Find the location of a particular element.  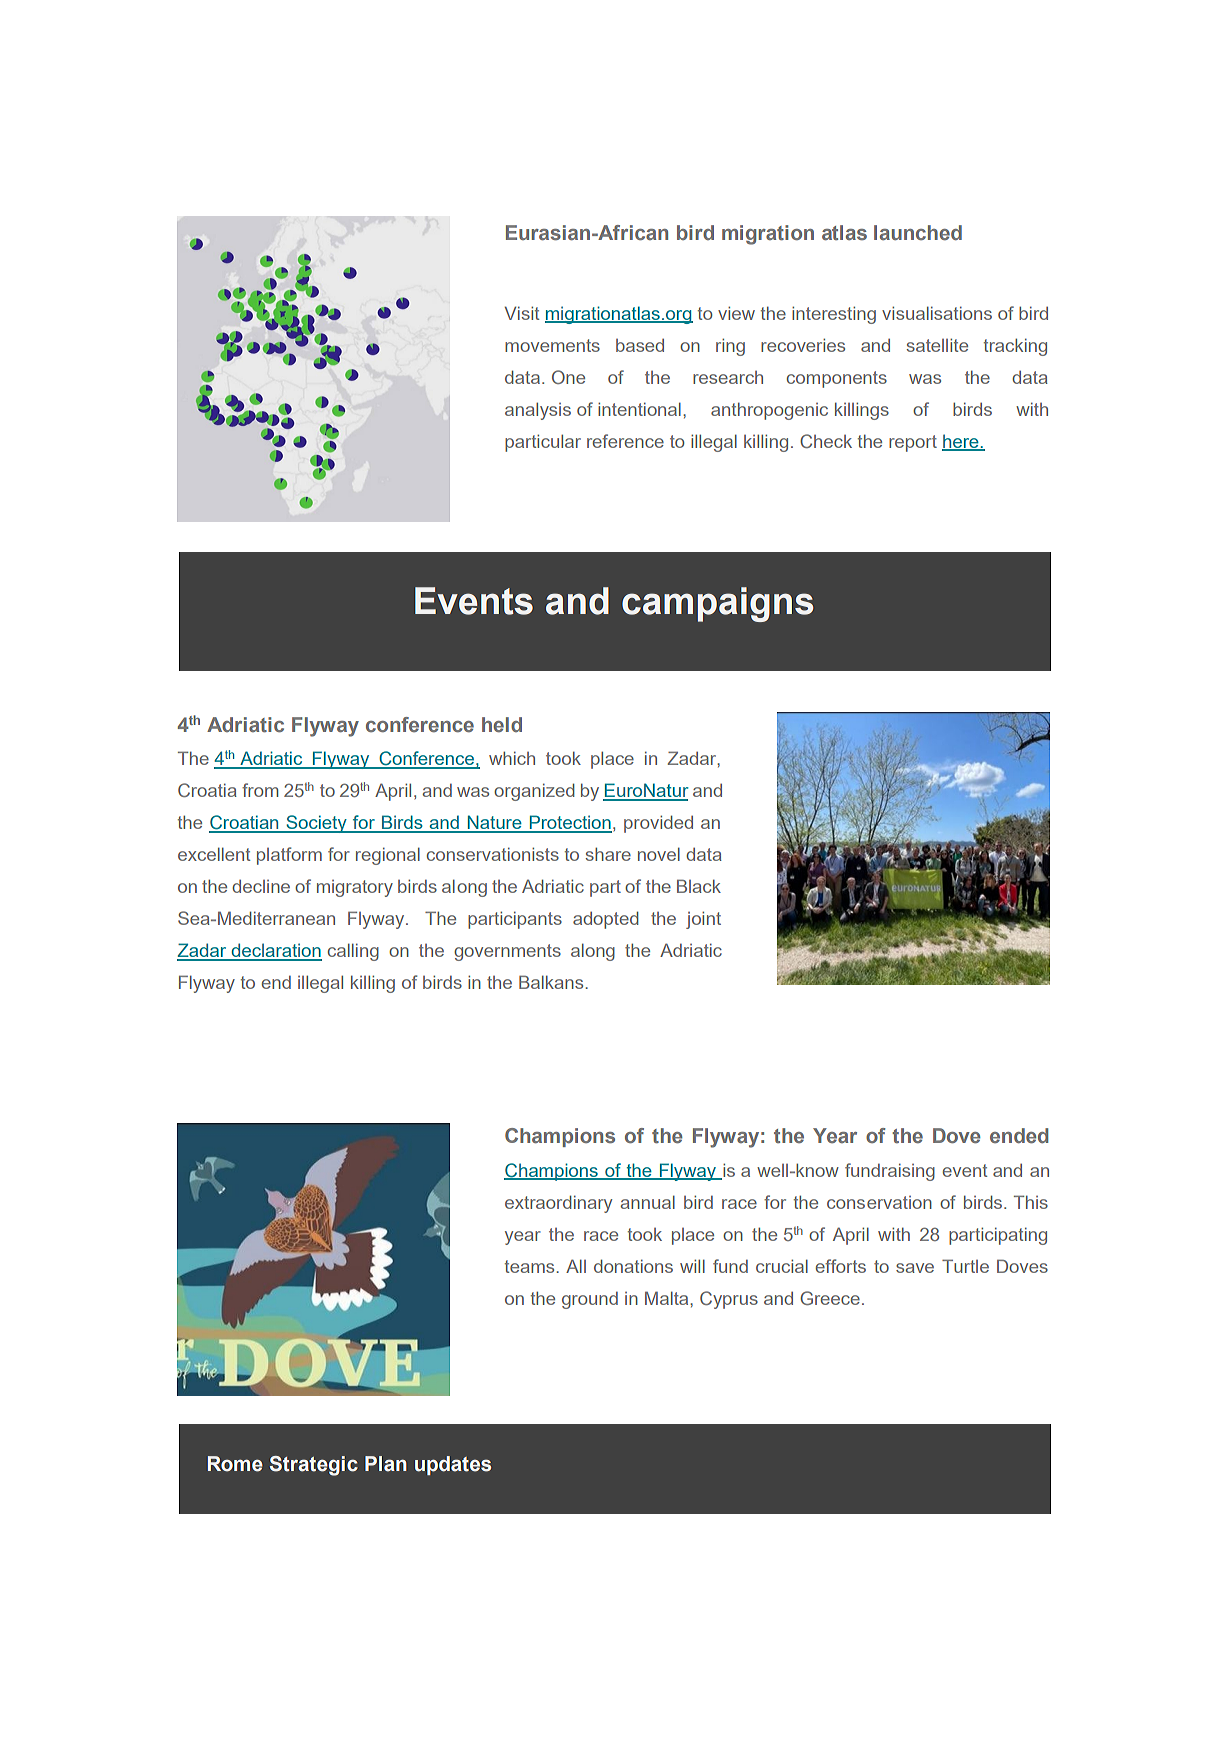

from is located at coordinates (260, 790).
